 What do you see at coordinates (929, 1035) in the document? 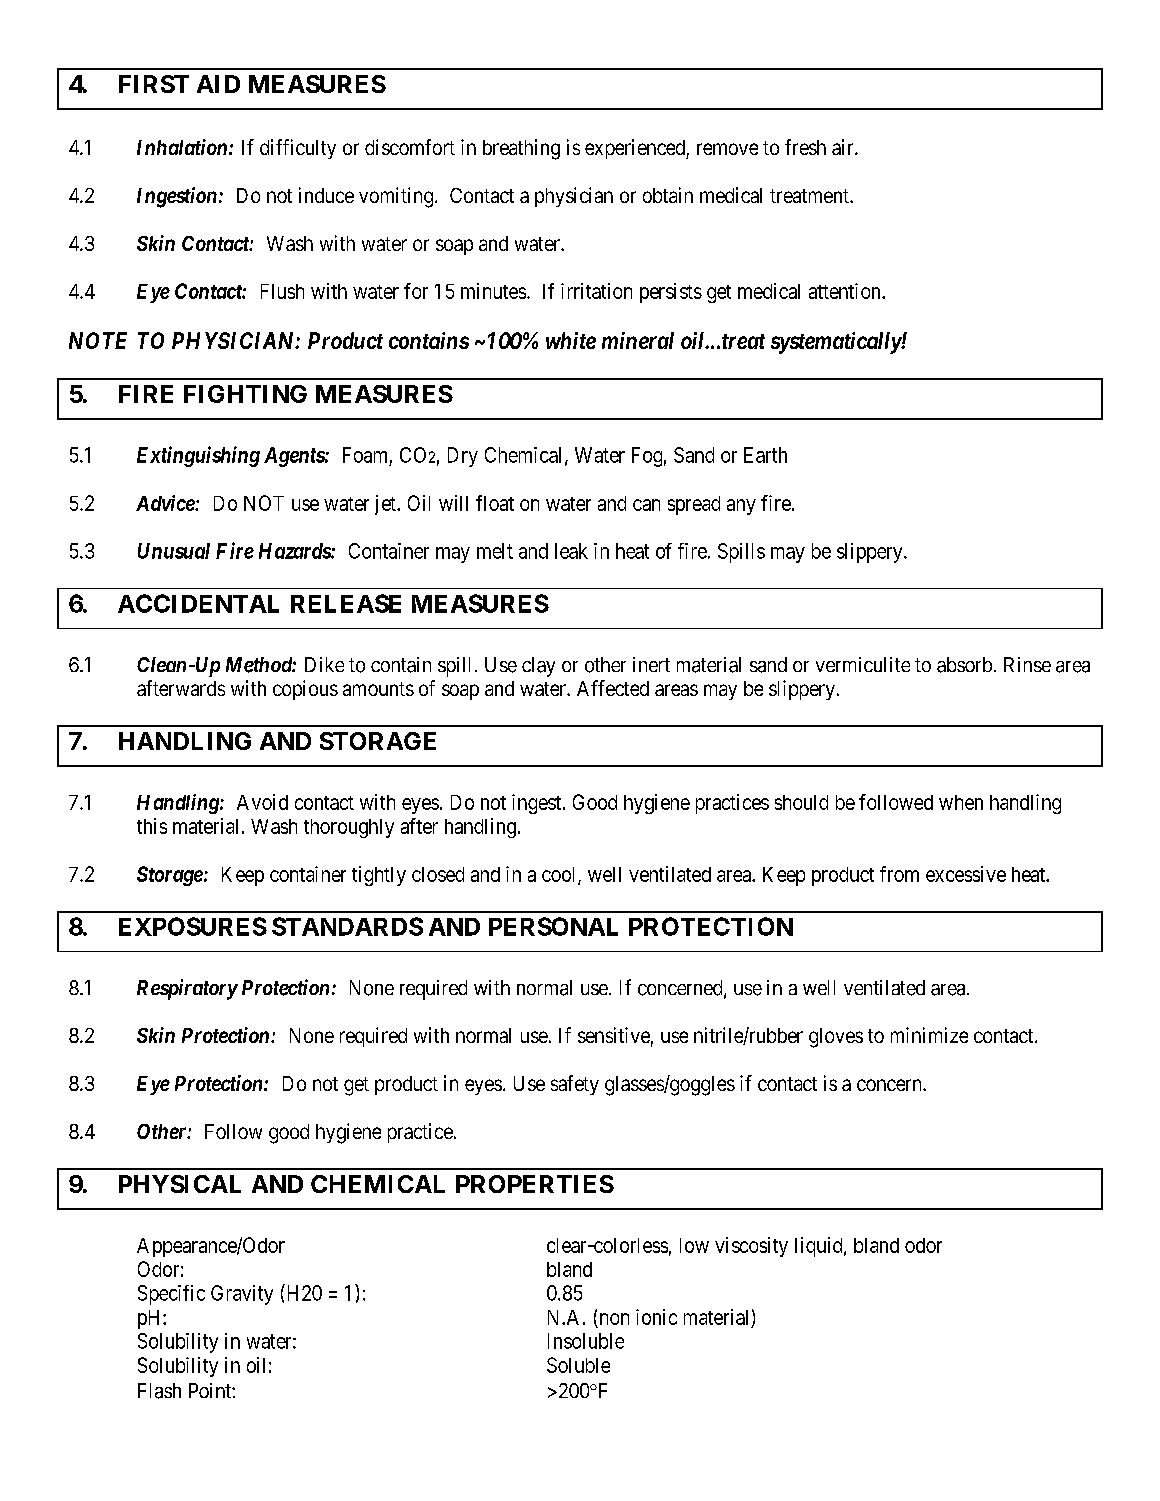
I see `minimize` at bounding box center [929, 1035].
